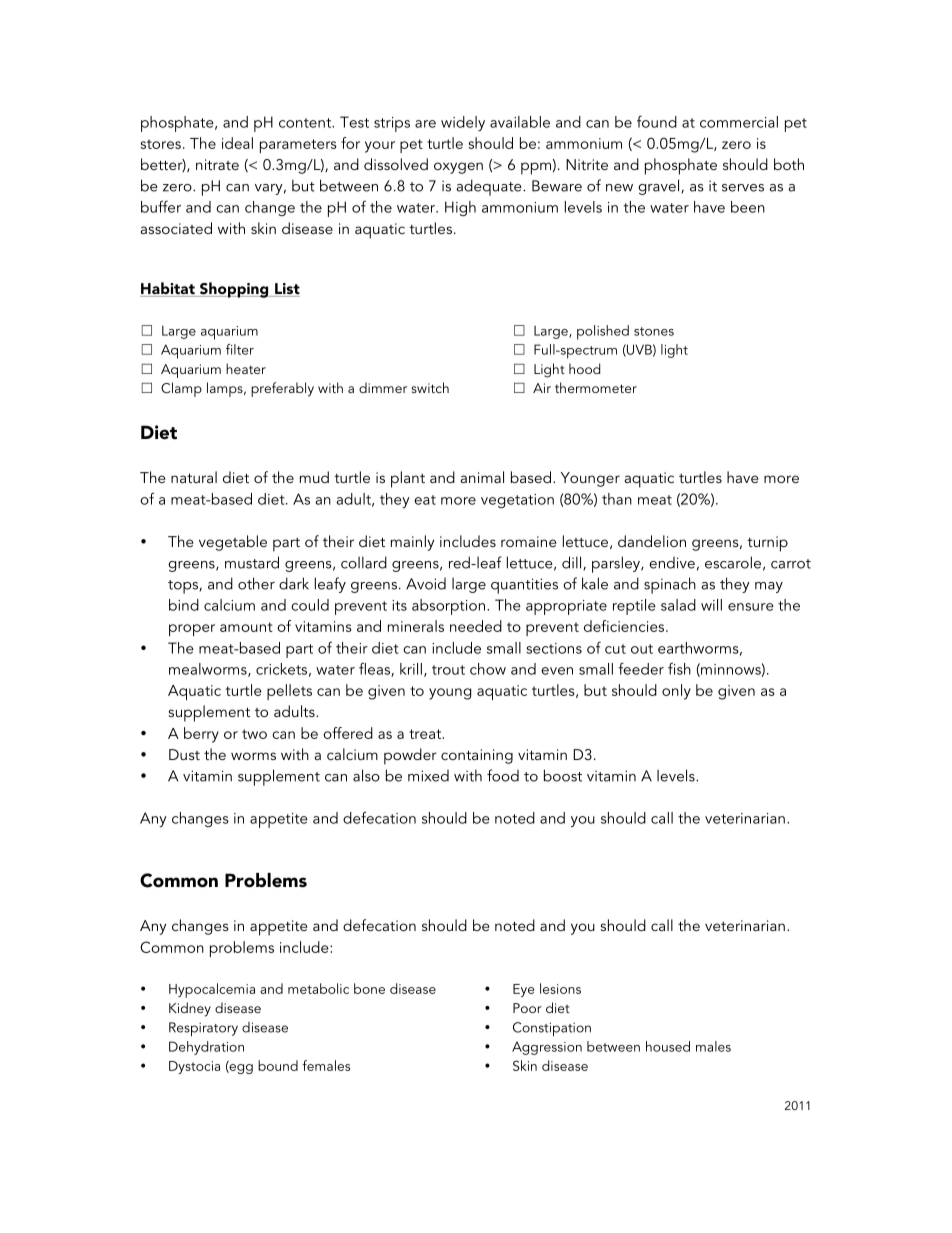  What do you see at coordinates (458, 168) in the screenshot?
I see `oxygen` at bounding box center [458, 168].
